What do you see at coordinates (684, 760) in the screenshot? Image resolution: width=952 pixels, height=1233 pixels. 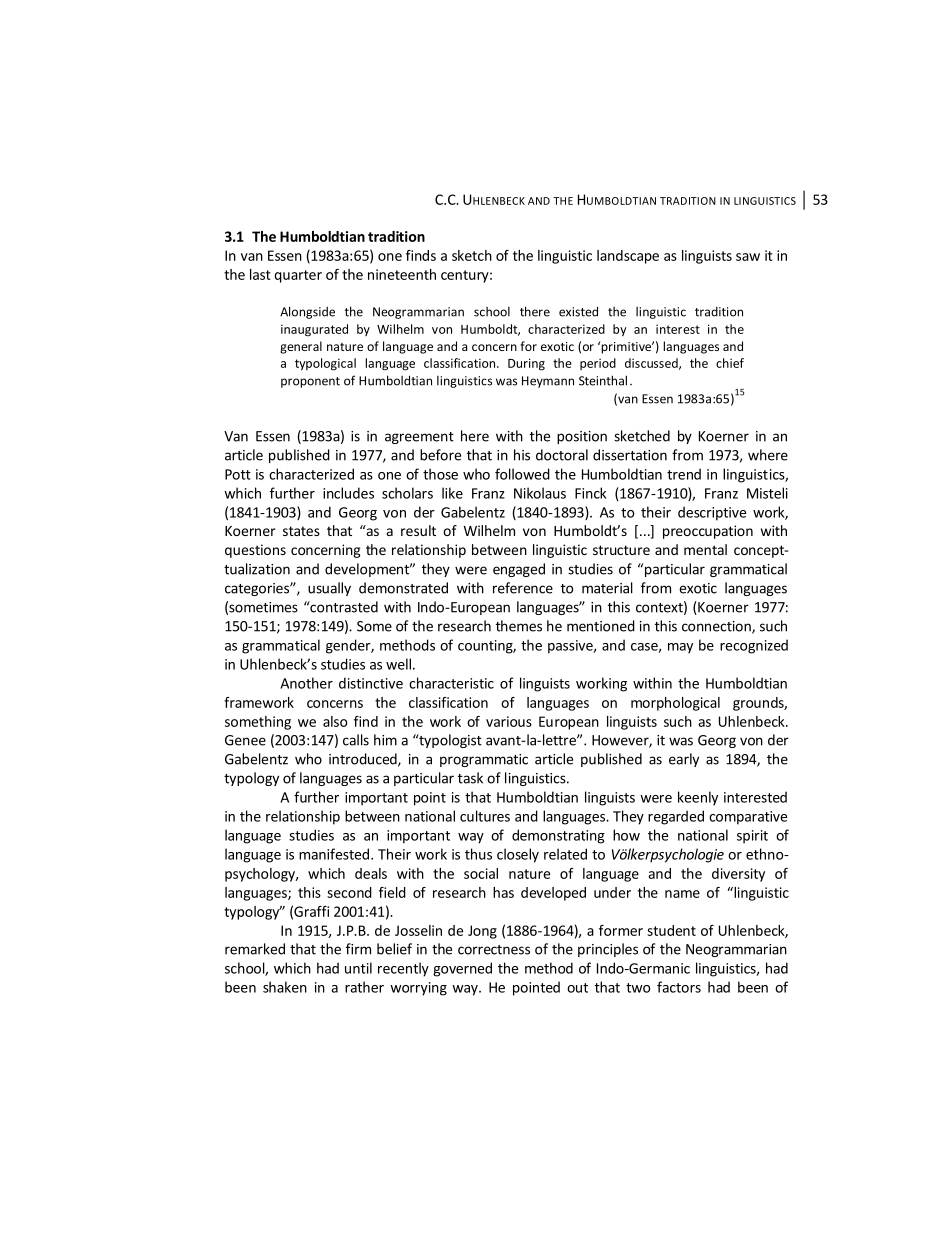 I see `early` at bounding box center [684, 760].
